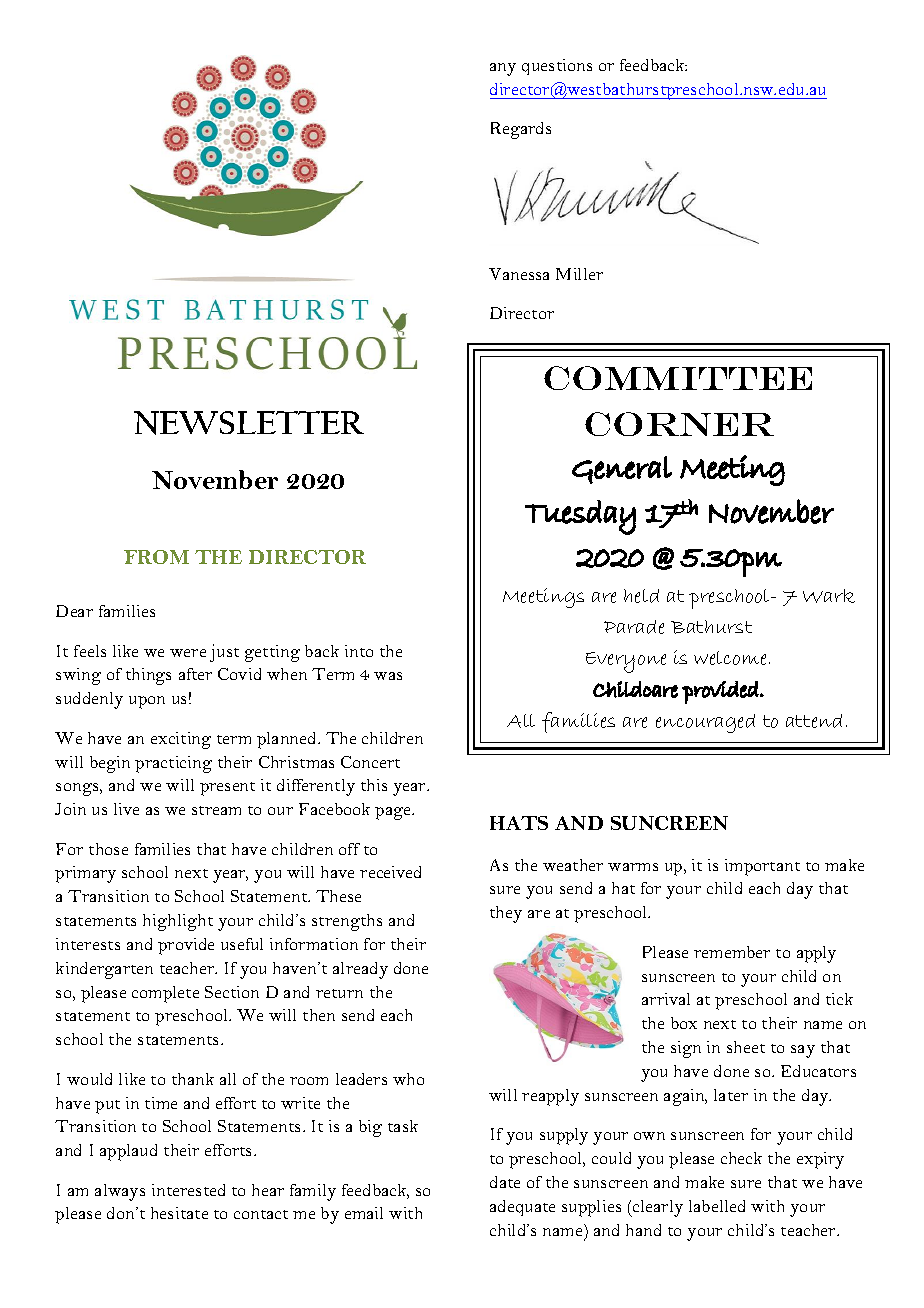  Describe the element at coordinates (678, 378) in the document. I see `COMMITTEE` at that location.
